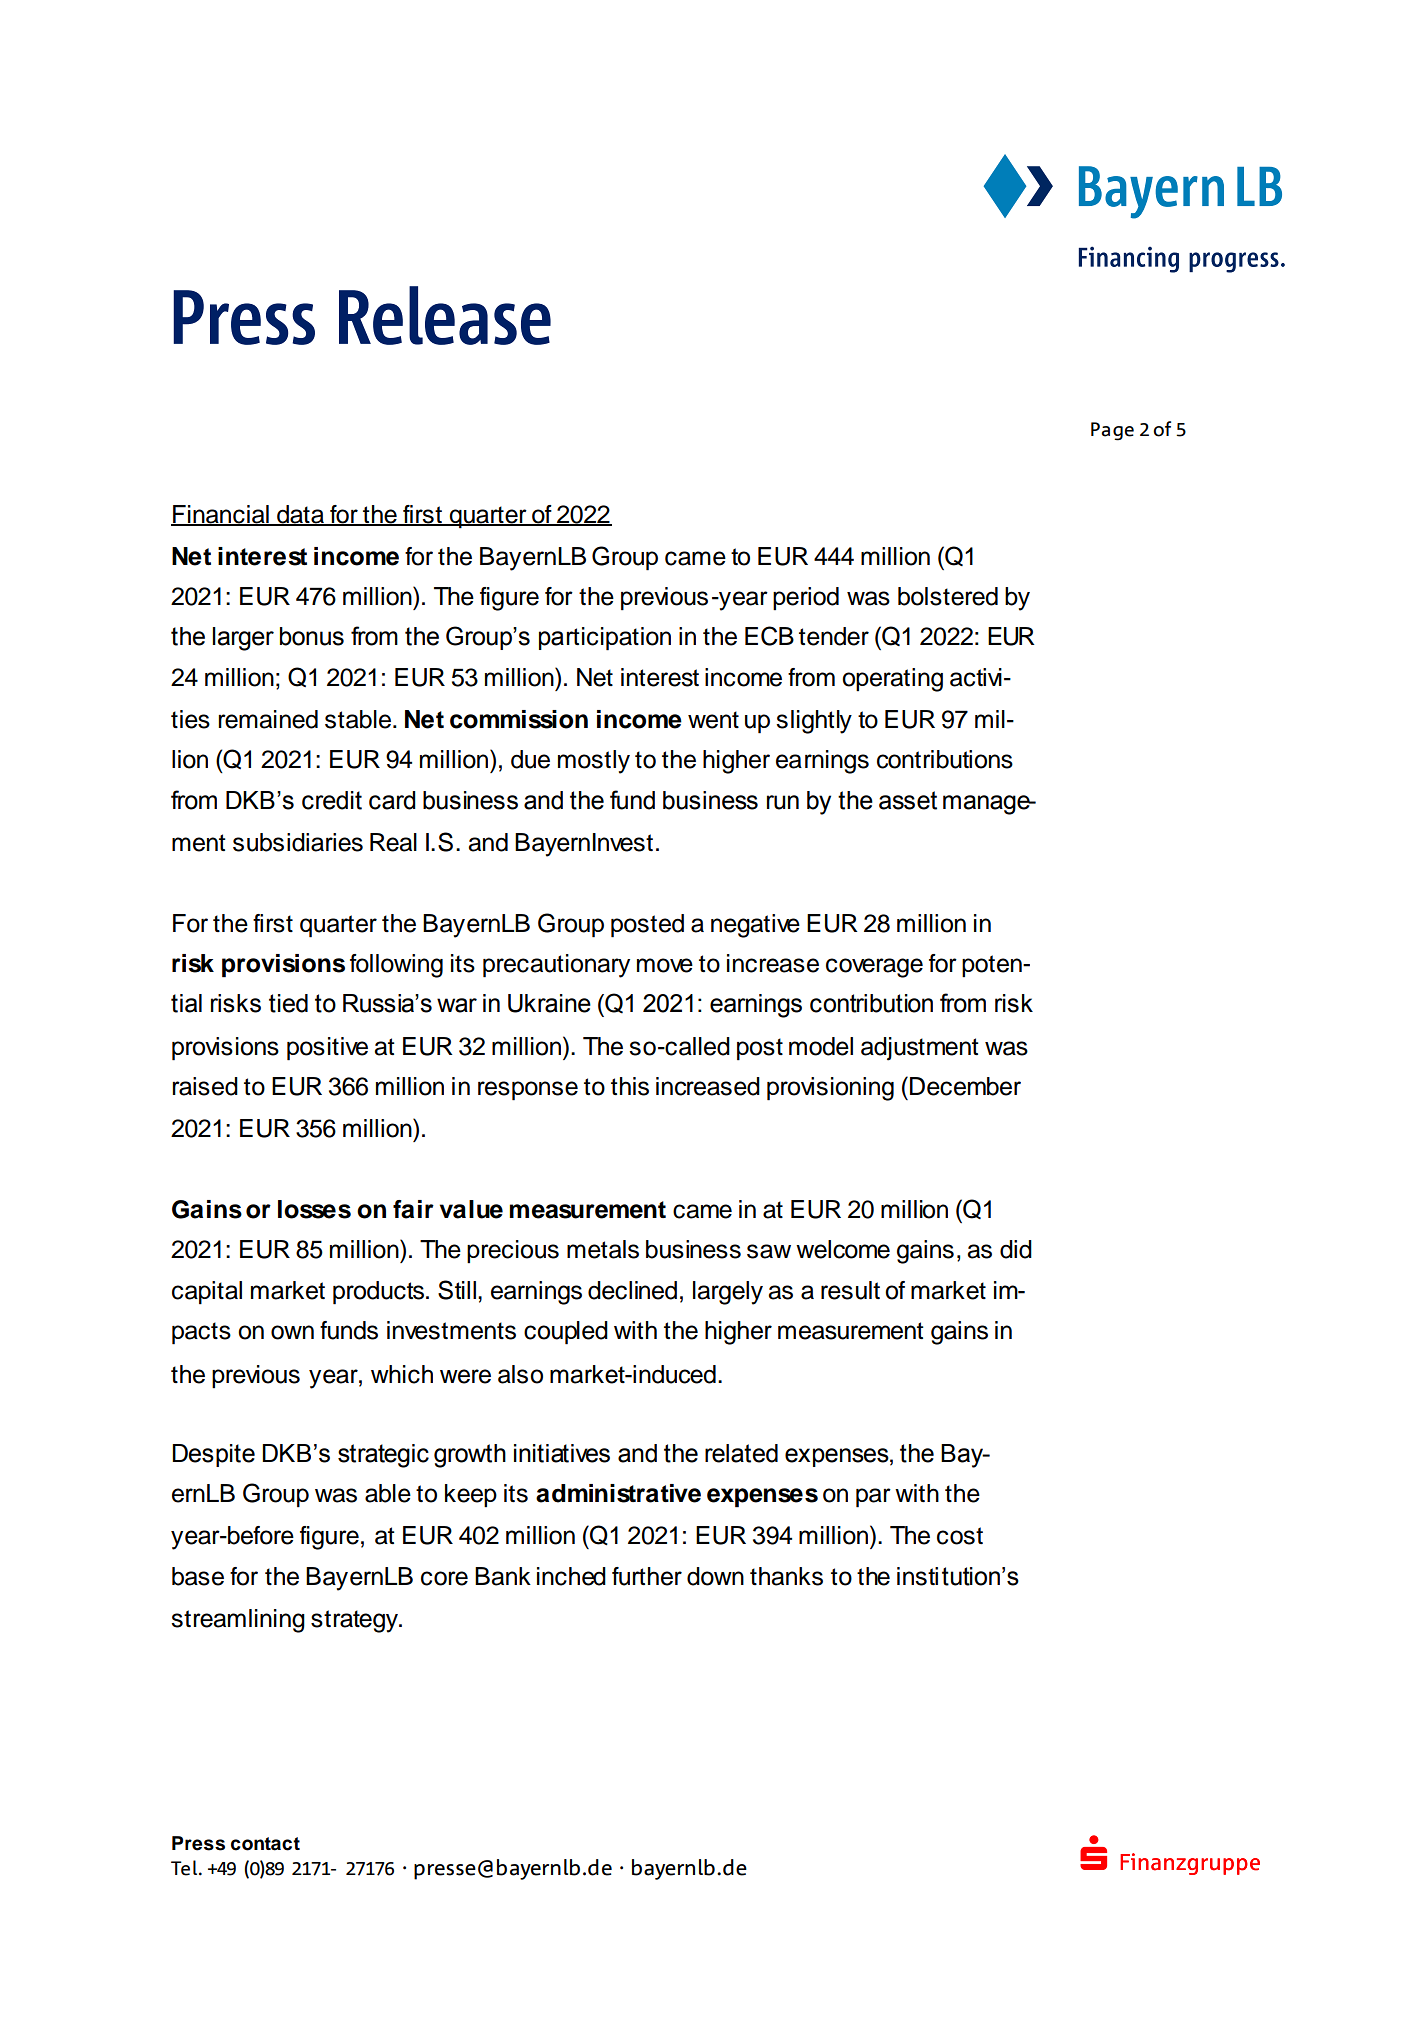 The width and height of the document is (1428, 2019). I want to click on administrative, so click(618, 1493).
